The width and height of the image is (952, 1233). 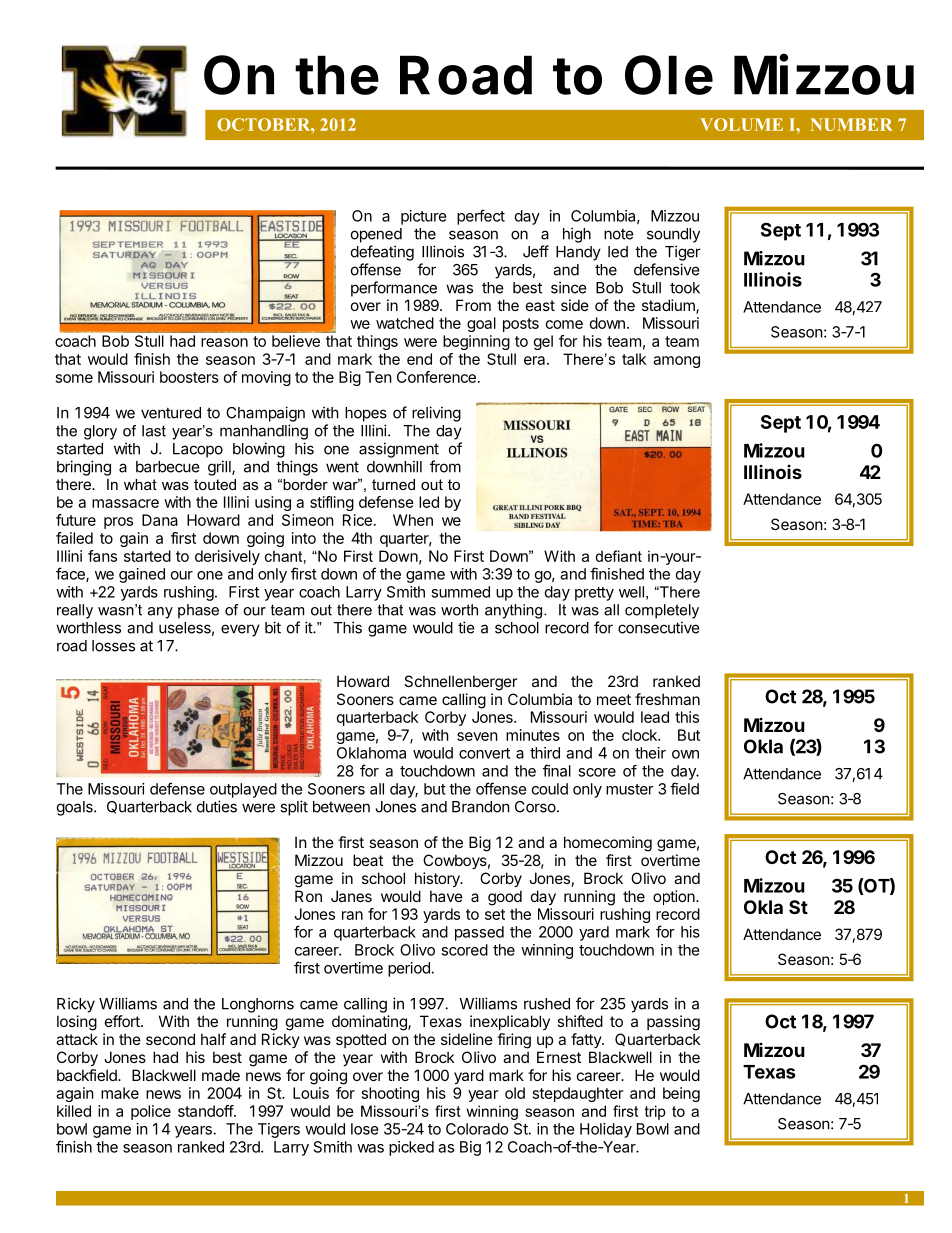 What do you see at coordinates (741, 124) in the image?
I see `VOLUME` at bounding box center [741, 124].
